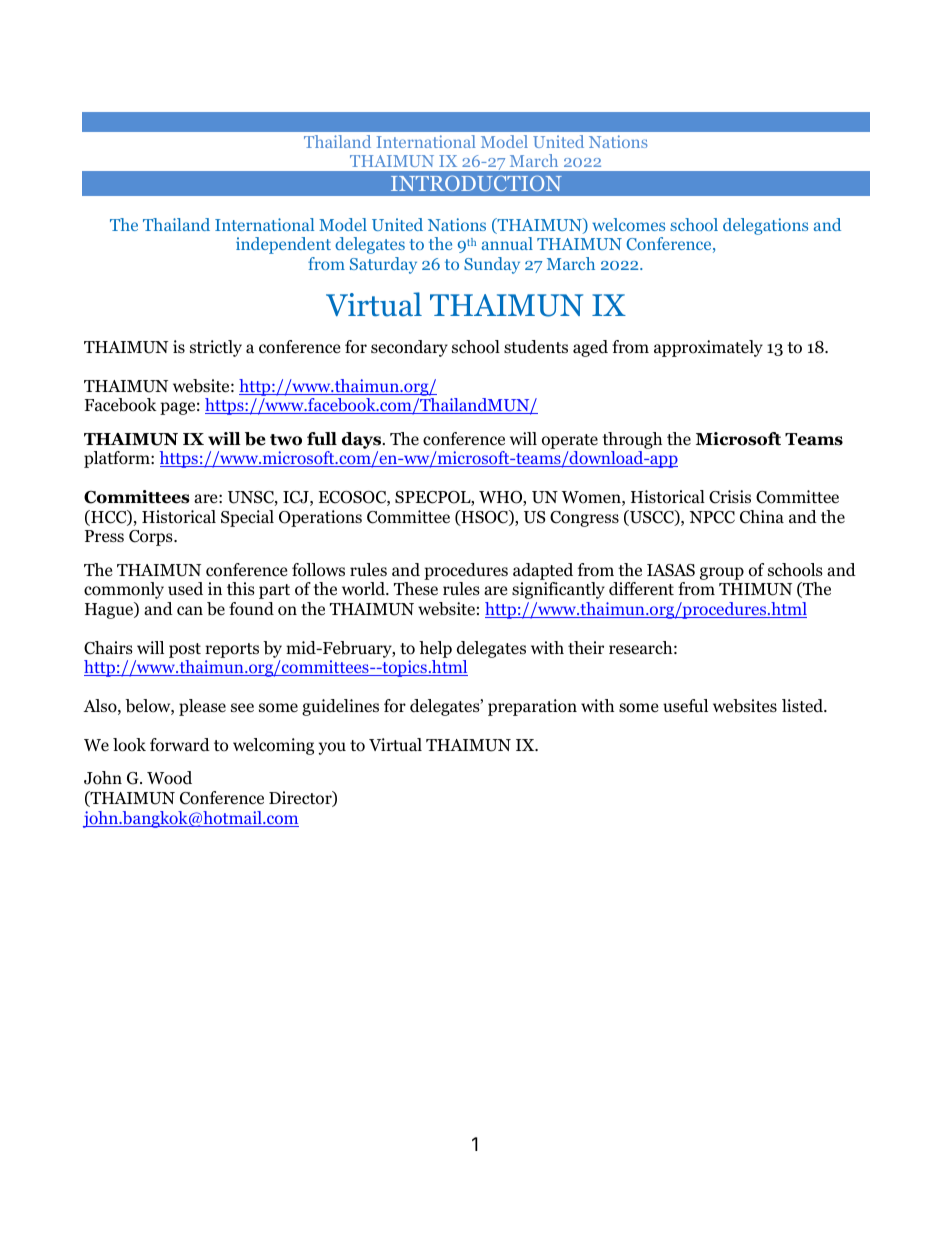 This screenshot has width=952, height=1233. What do you see at coordinates (765, 226) in the screenshot?
I see `delegations` at bounding box center [765, 226].
